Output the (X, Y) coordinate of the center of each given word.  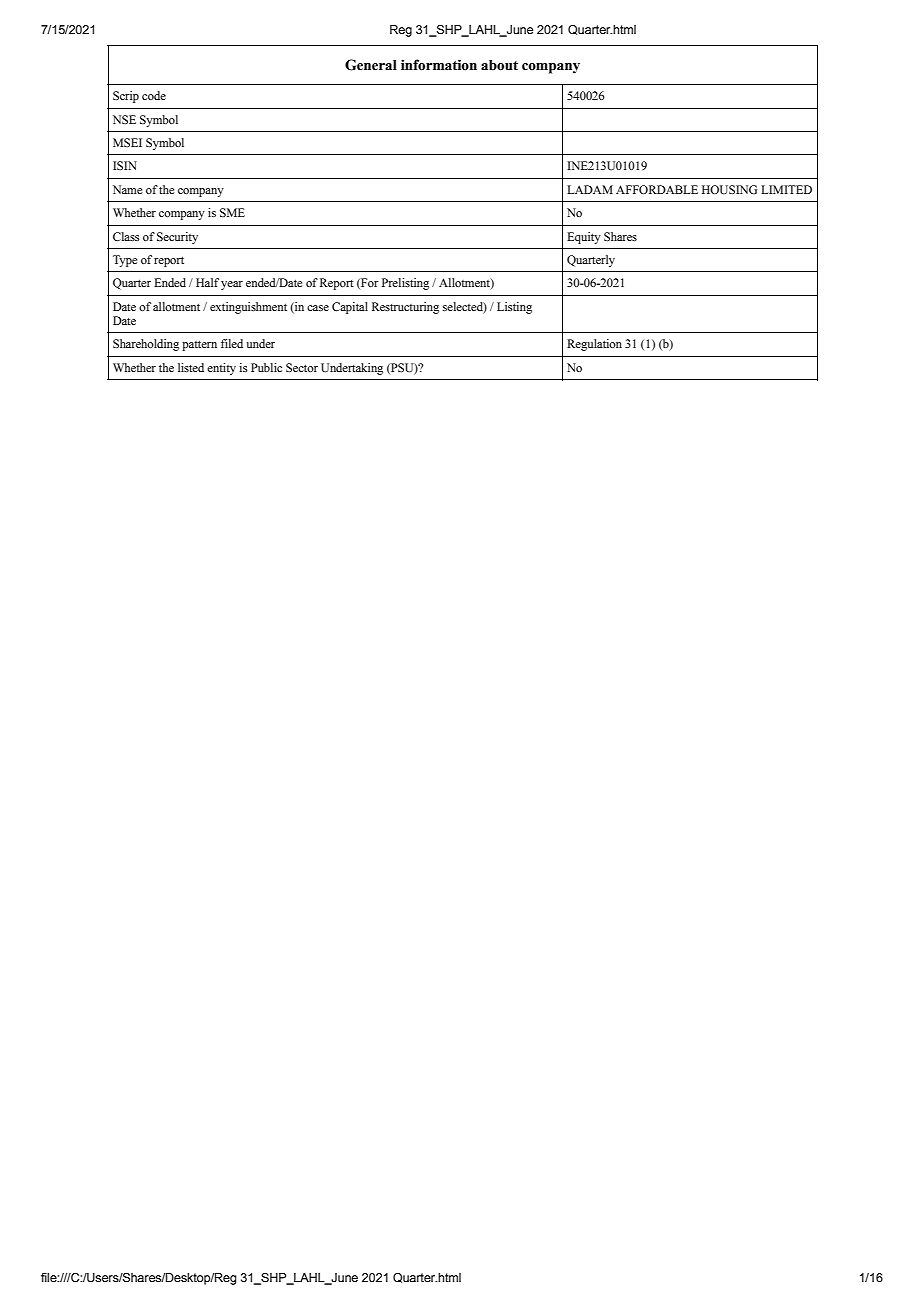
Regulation (594, 345)
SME (232, 212)
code (154, 95)
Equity (584, 238)
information (439, 65)
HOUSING (729, 190)
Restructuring (405, 308)
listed (191, 367)
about (499, 65)
